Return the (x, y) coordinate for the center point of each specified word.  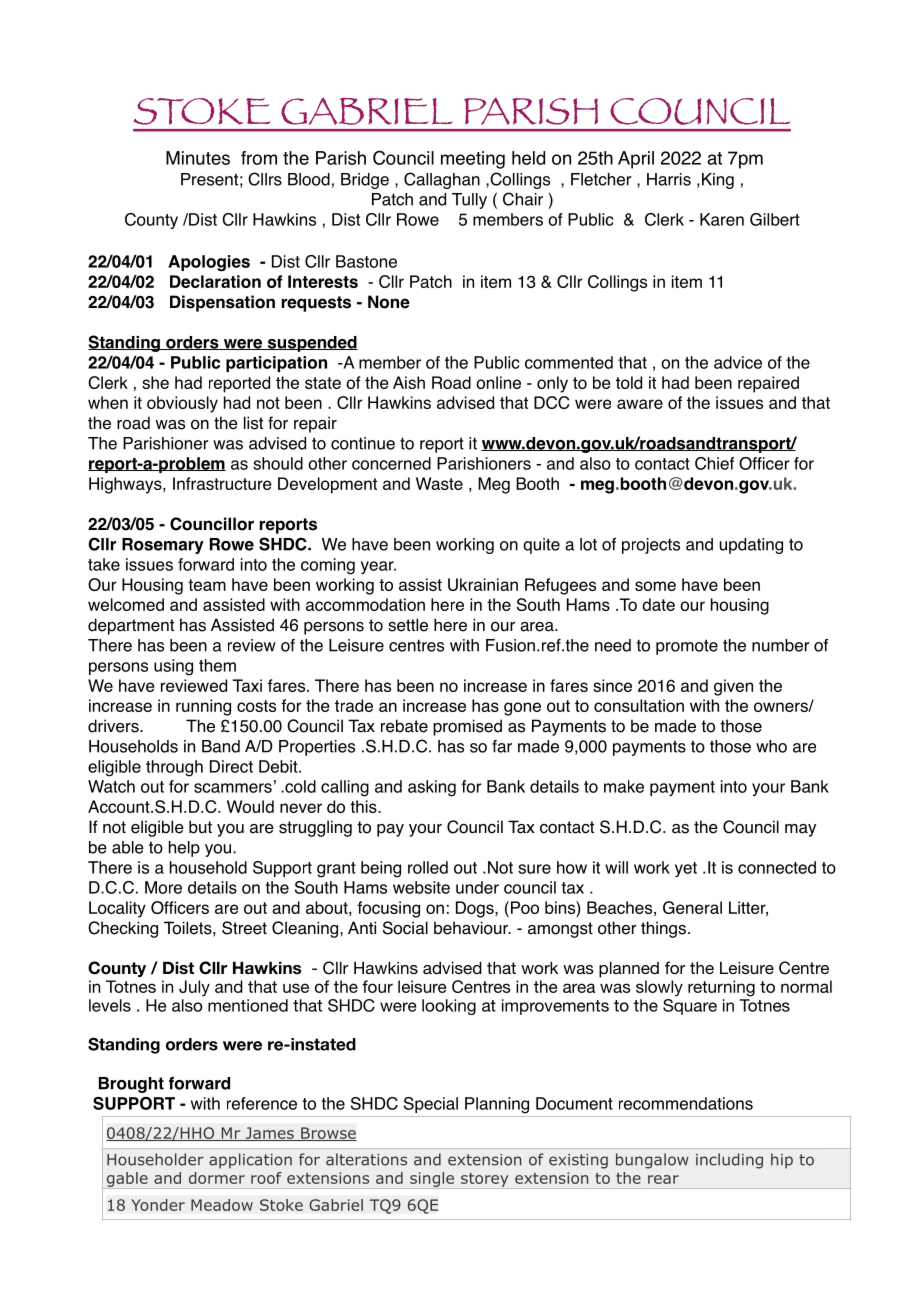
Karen (722, 219)
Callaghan (442, 180)
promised (467, 727)
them (217, 665)
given (733, 687)
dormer (217, 1178)
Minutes (198, 158)
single (432, 1180)
